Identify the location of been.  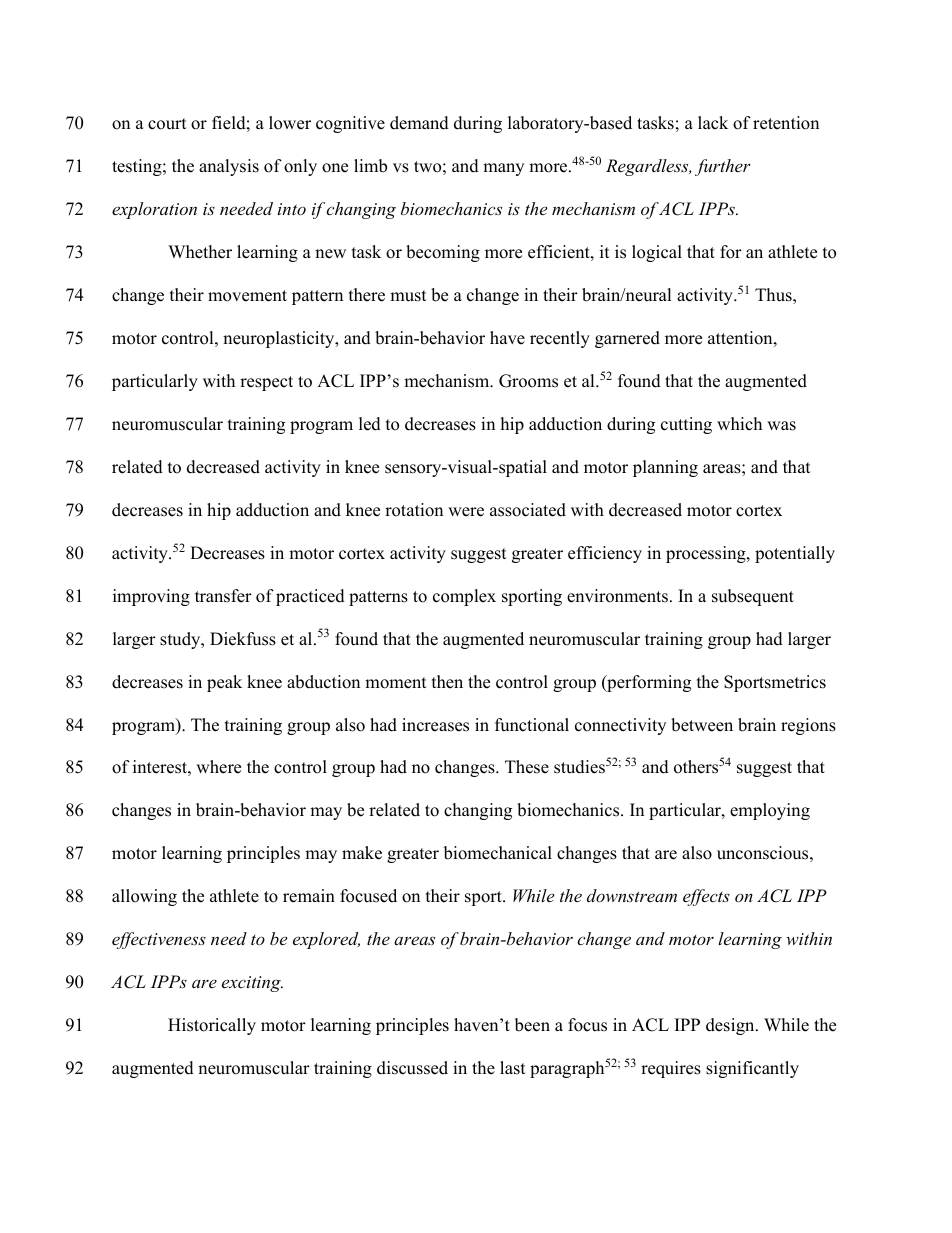
(532, 1025).
